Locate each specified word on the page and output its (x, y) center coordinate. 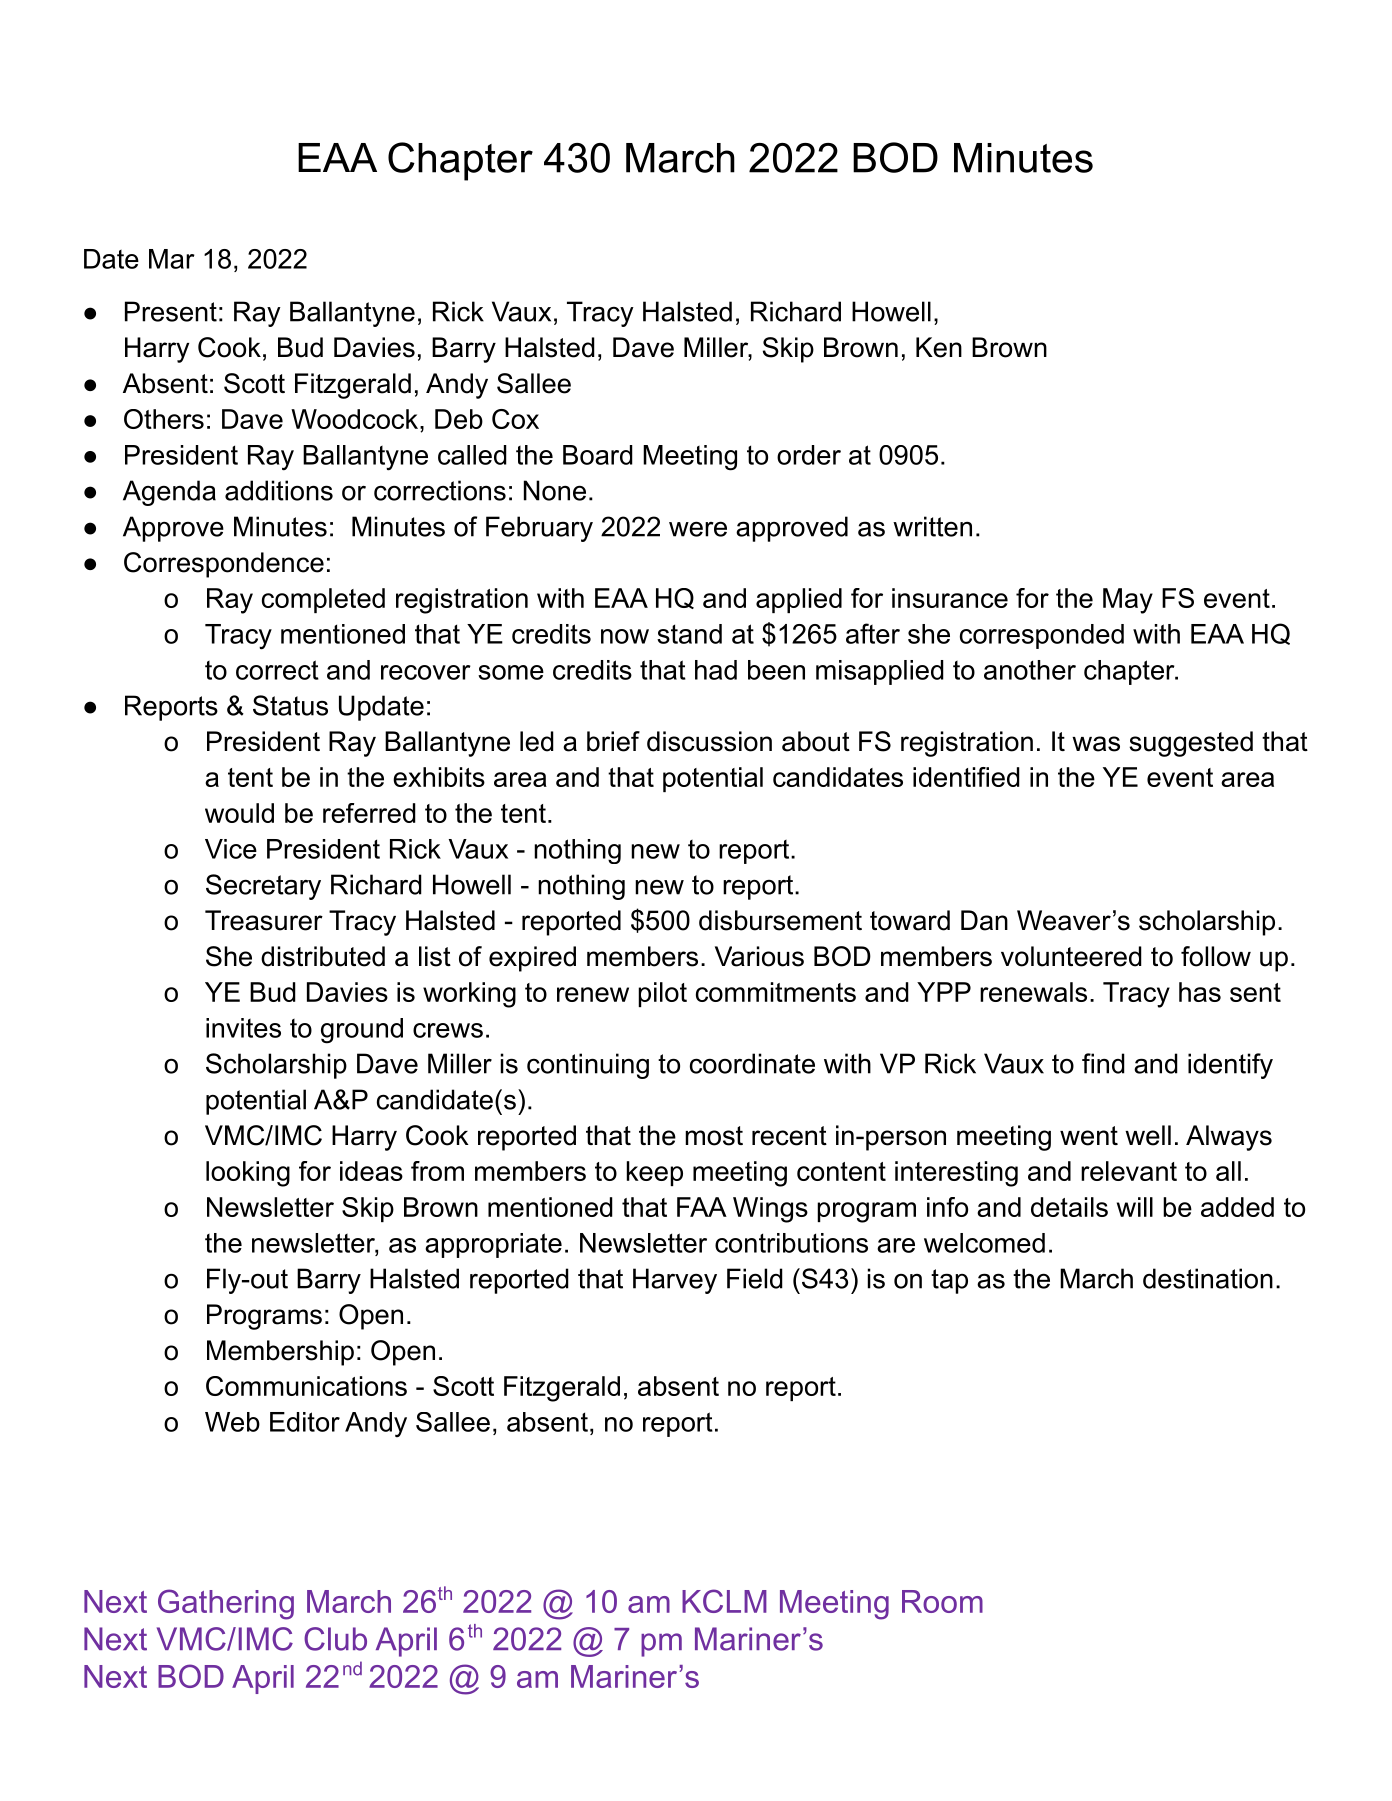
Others (164, 419)
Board (598, 455)
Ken (939, 347)
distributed (323, 956)
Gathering (226, 1604)
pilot (662, 994)
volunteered (1071, 956)
